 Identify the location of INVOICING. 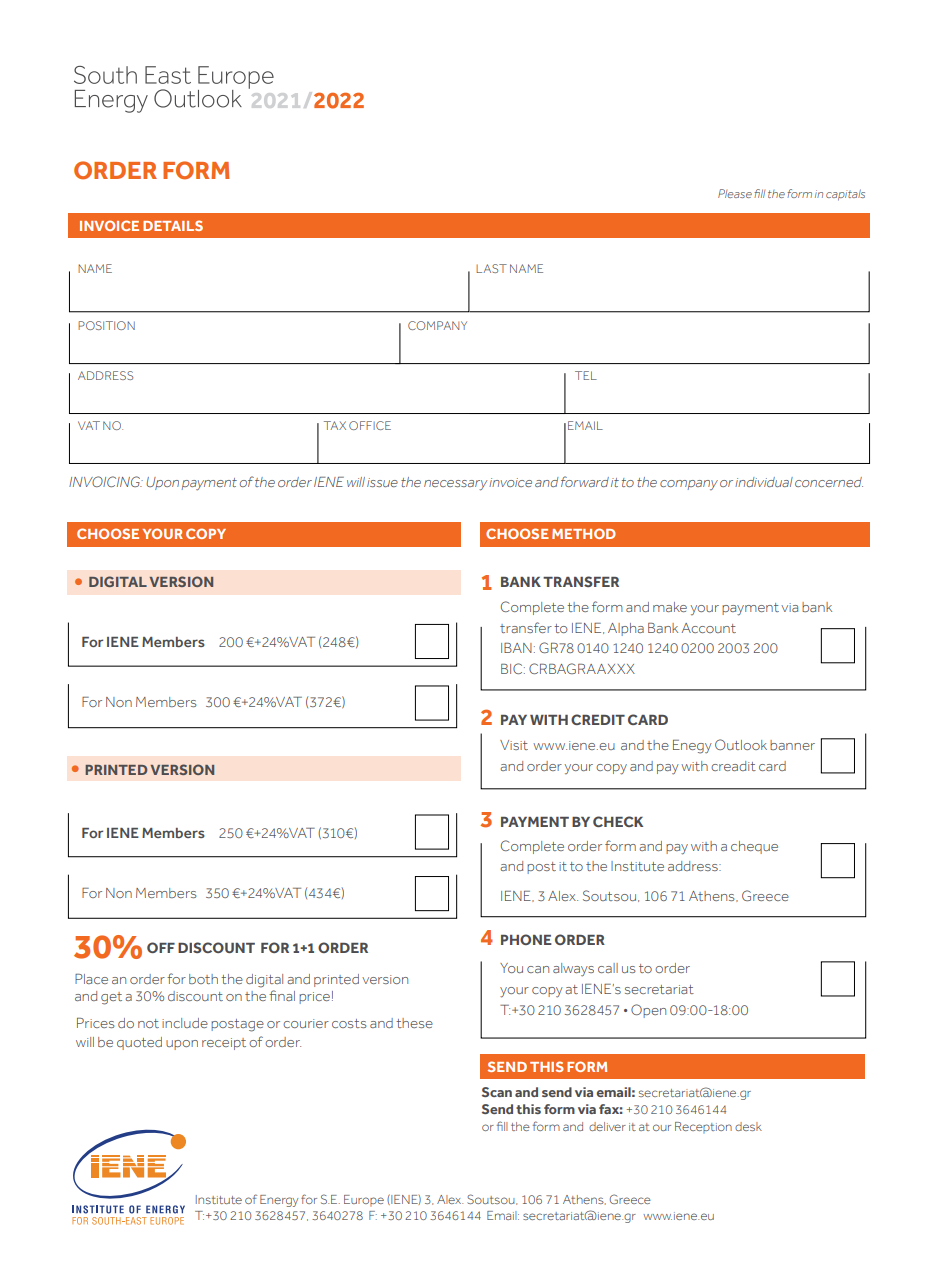
(105, 481).
